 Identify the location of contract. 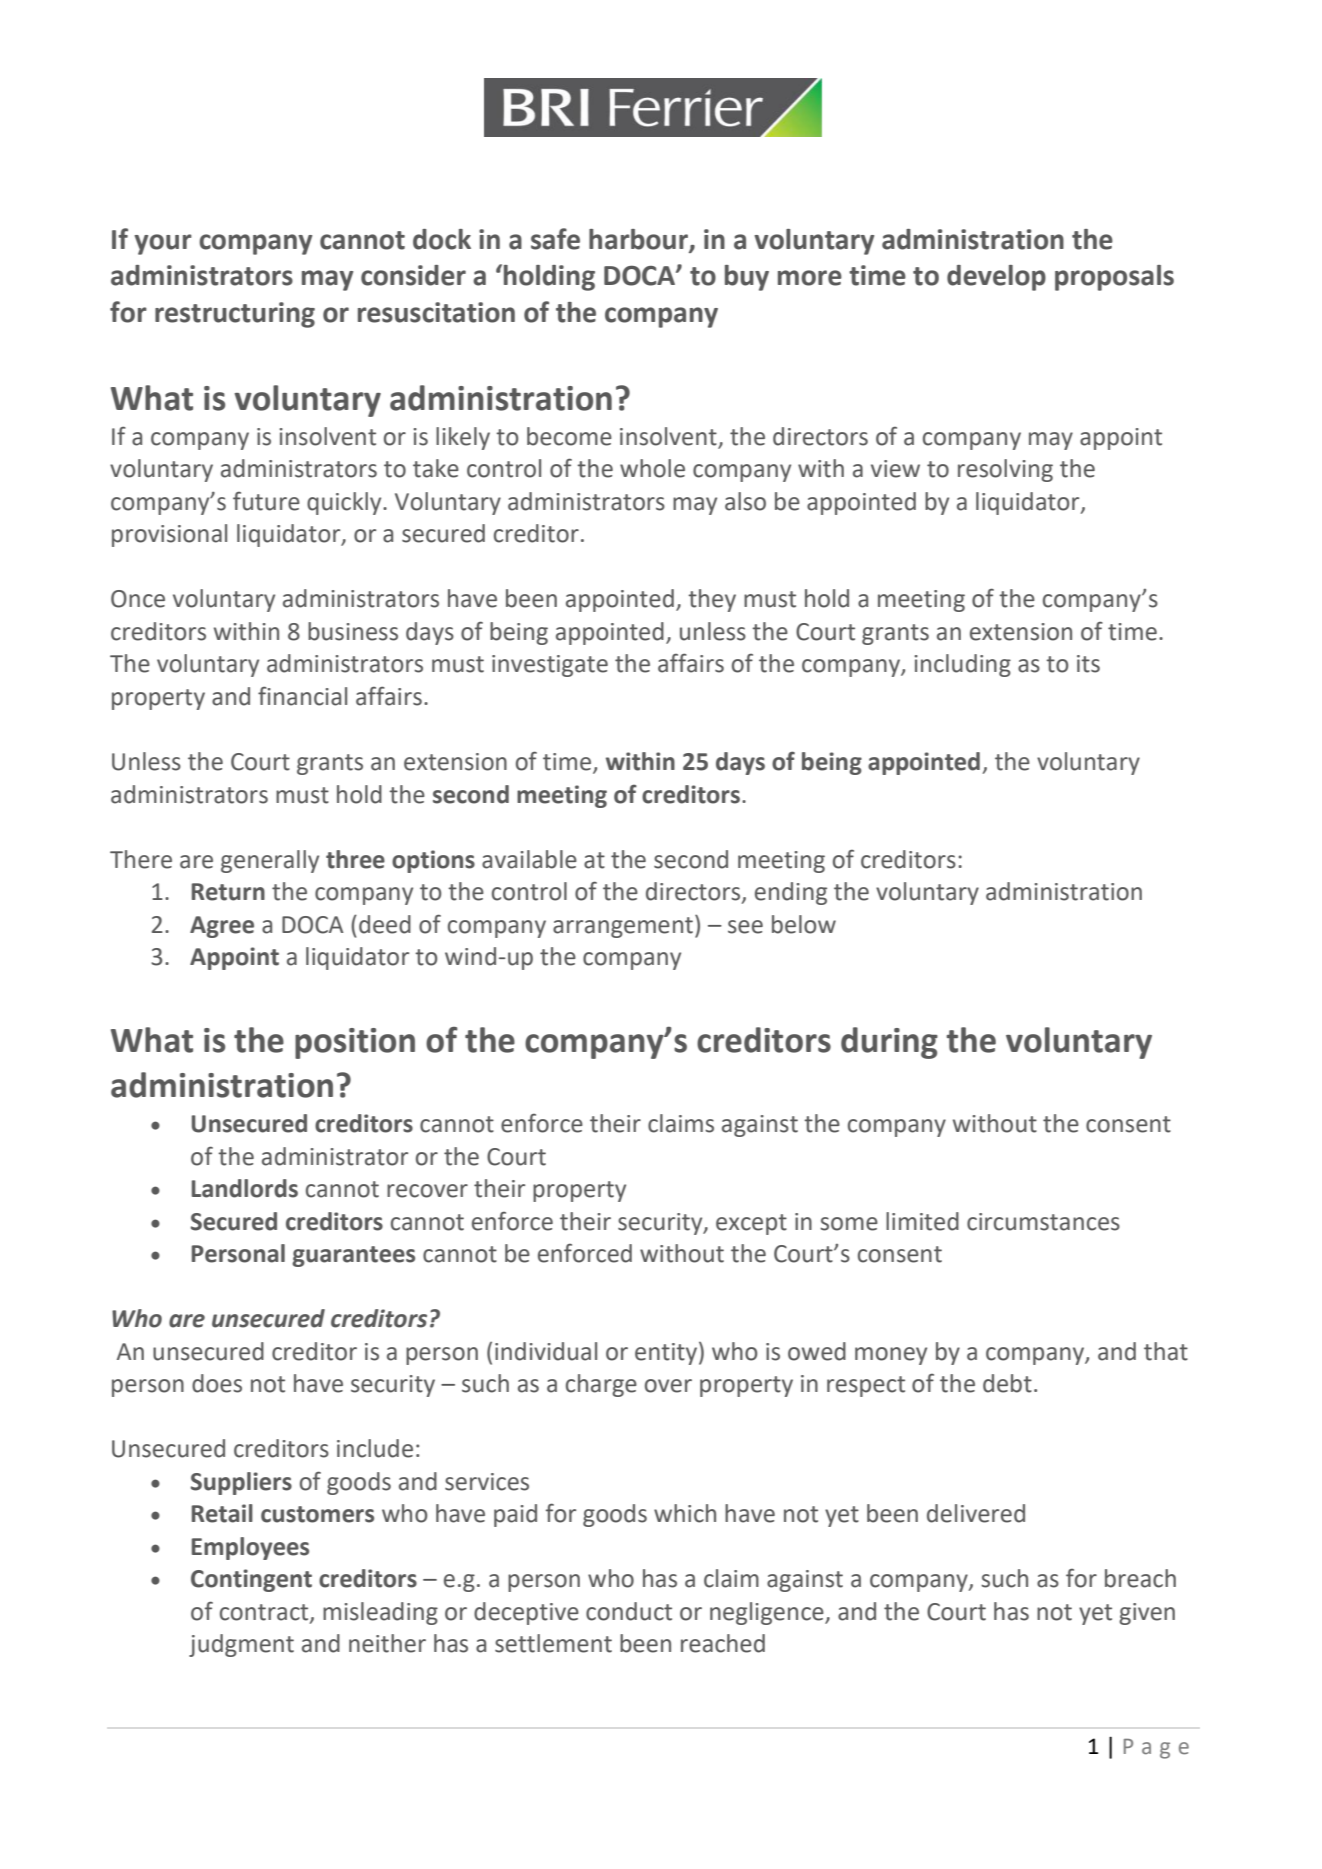
(265, 1613).
